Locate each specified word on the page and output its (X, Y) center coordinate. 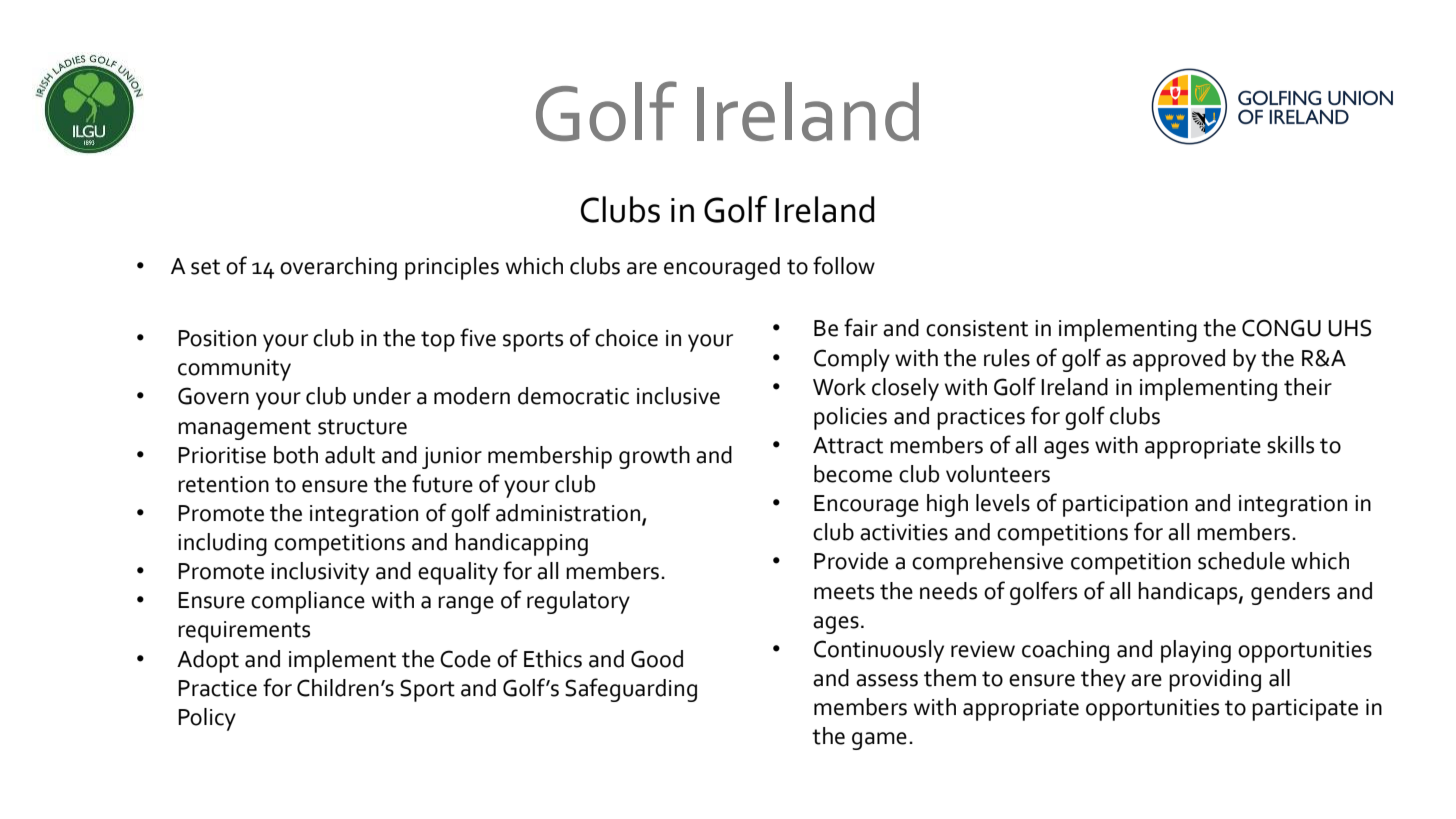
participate (1305, 710)
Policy (207, 719)
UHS (1349, 328)
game (879, 741)
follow (844, 265)
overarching (338, 268)
